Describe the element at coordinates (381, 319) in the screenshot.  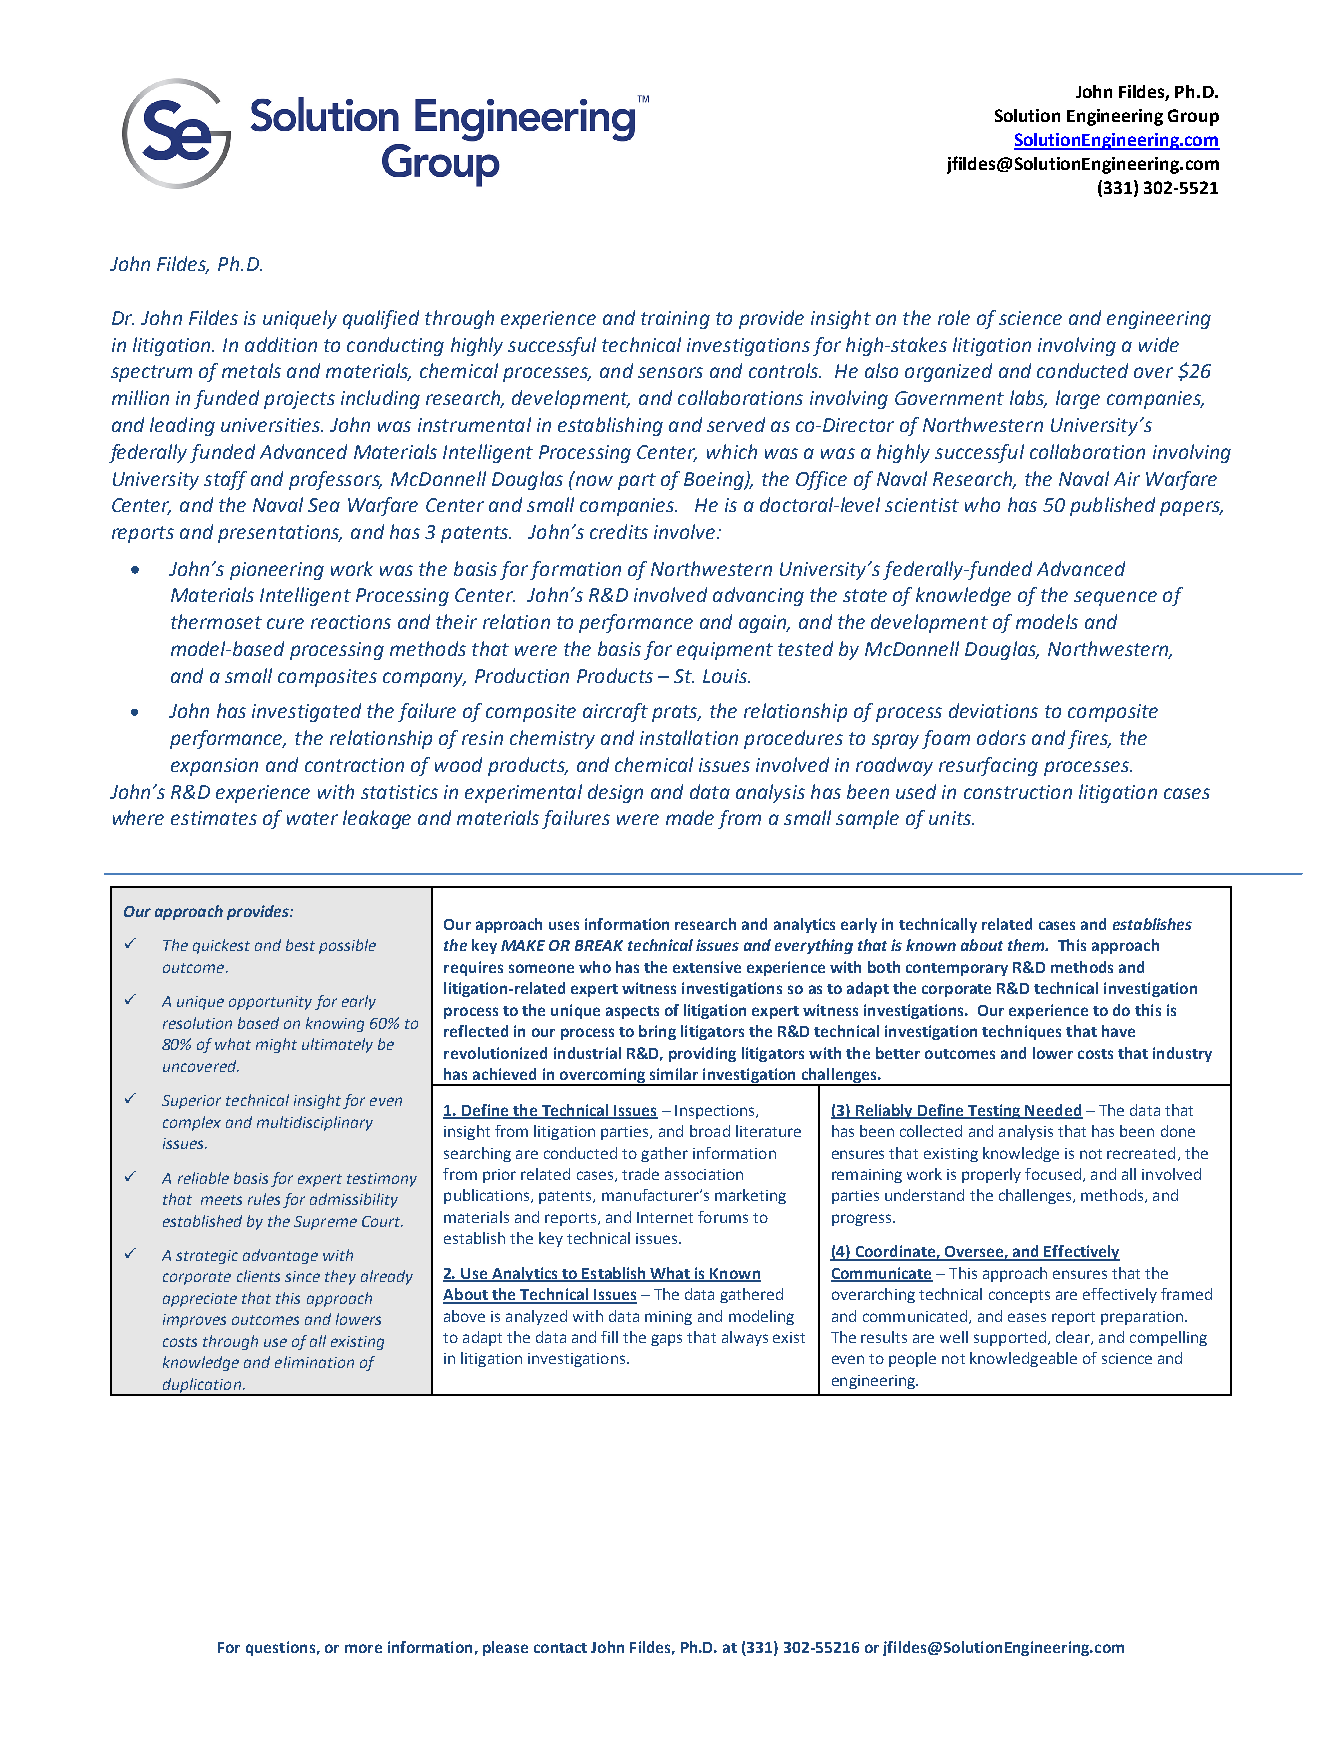
I see `qualified` at that location.
